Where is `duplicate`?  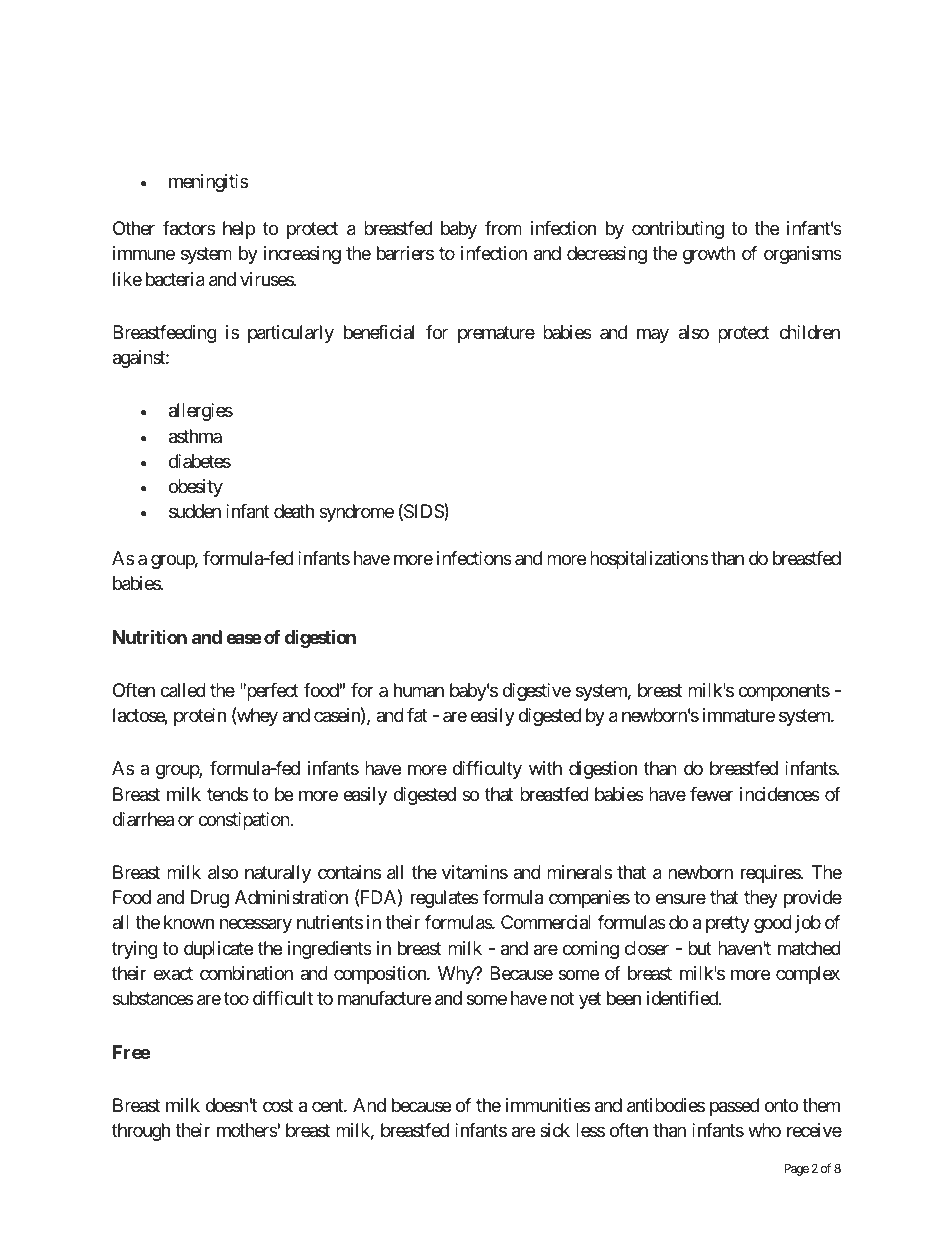 duplicate is located at coordinates (218, 950).
